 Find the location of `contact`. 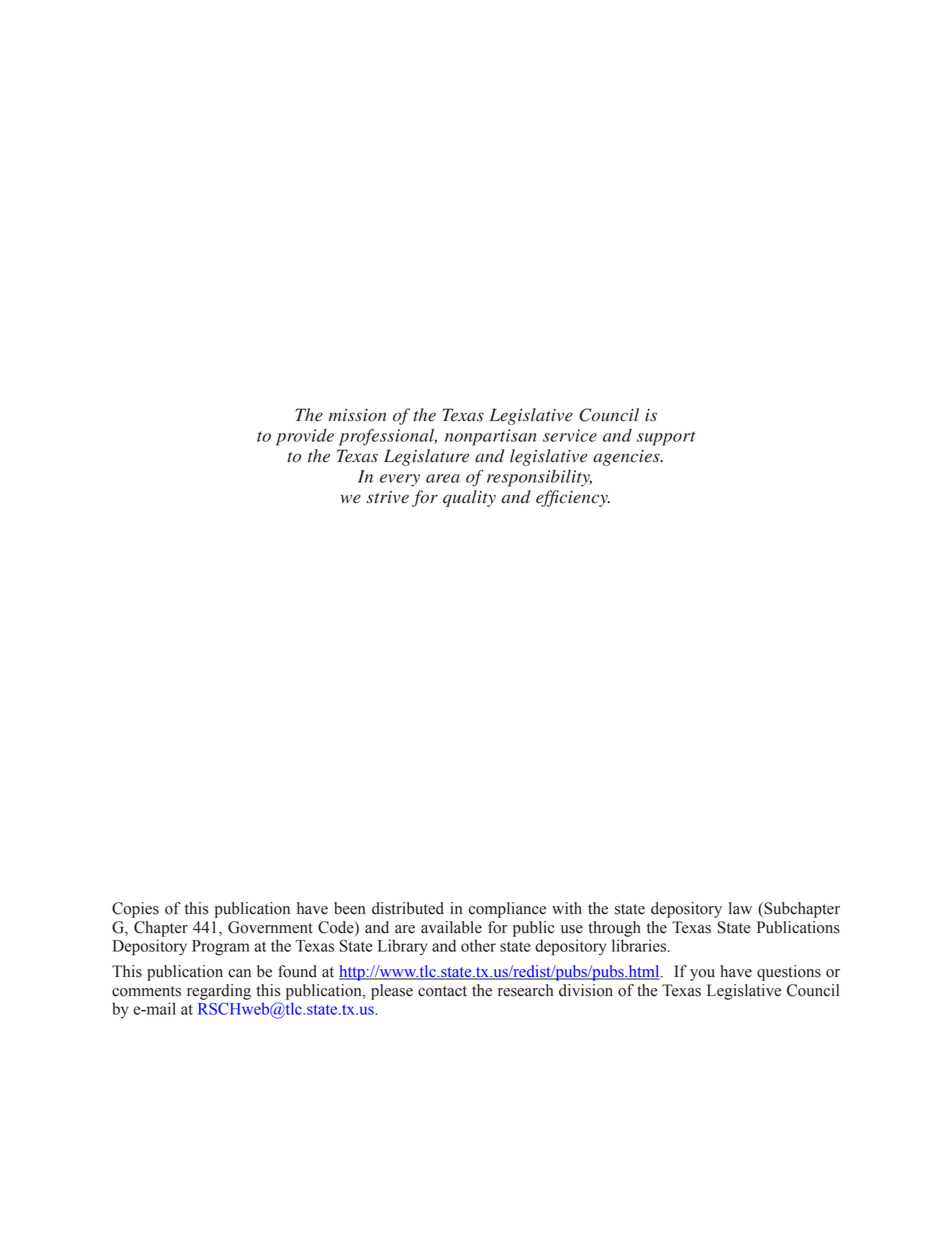

contact is located at coordinates (442, 991).
